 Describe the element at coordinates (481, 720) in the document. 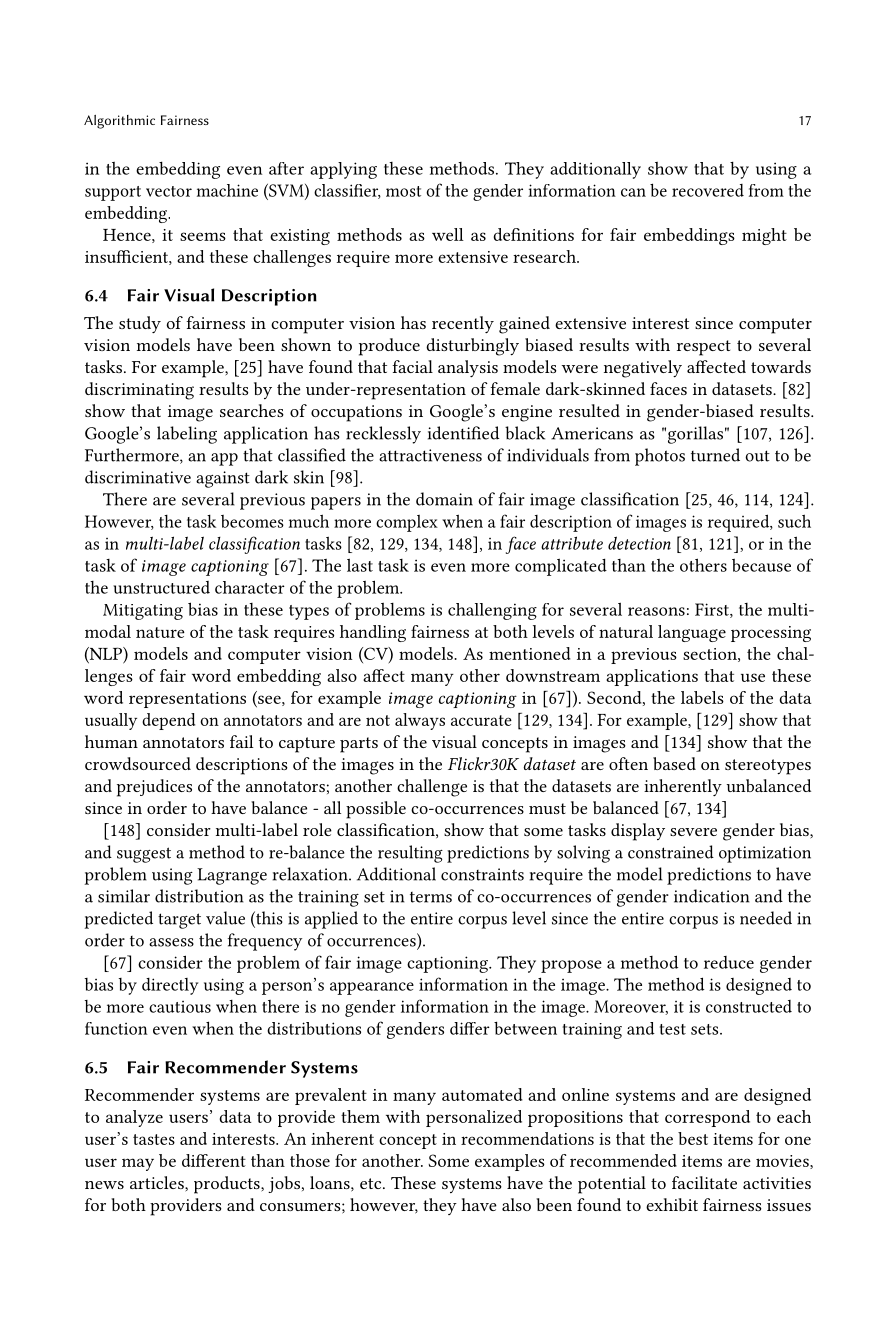

I see `accurate` at that location.
